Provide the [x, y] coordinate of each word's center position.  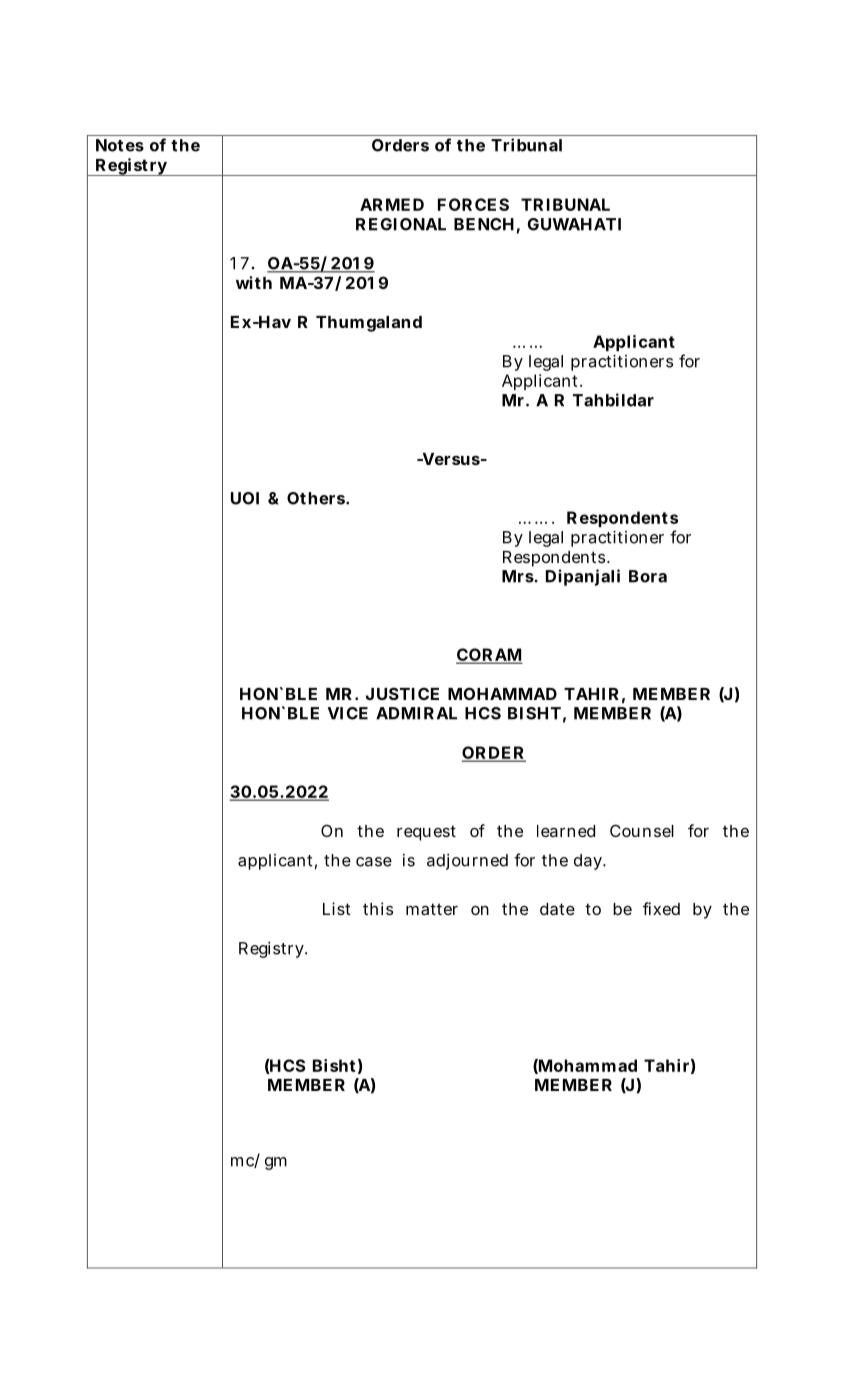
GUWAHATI [574, 224]
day [588, 862]
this [378, 908]
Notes [120, 145]
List [337, 908]
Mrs [518, 576]
